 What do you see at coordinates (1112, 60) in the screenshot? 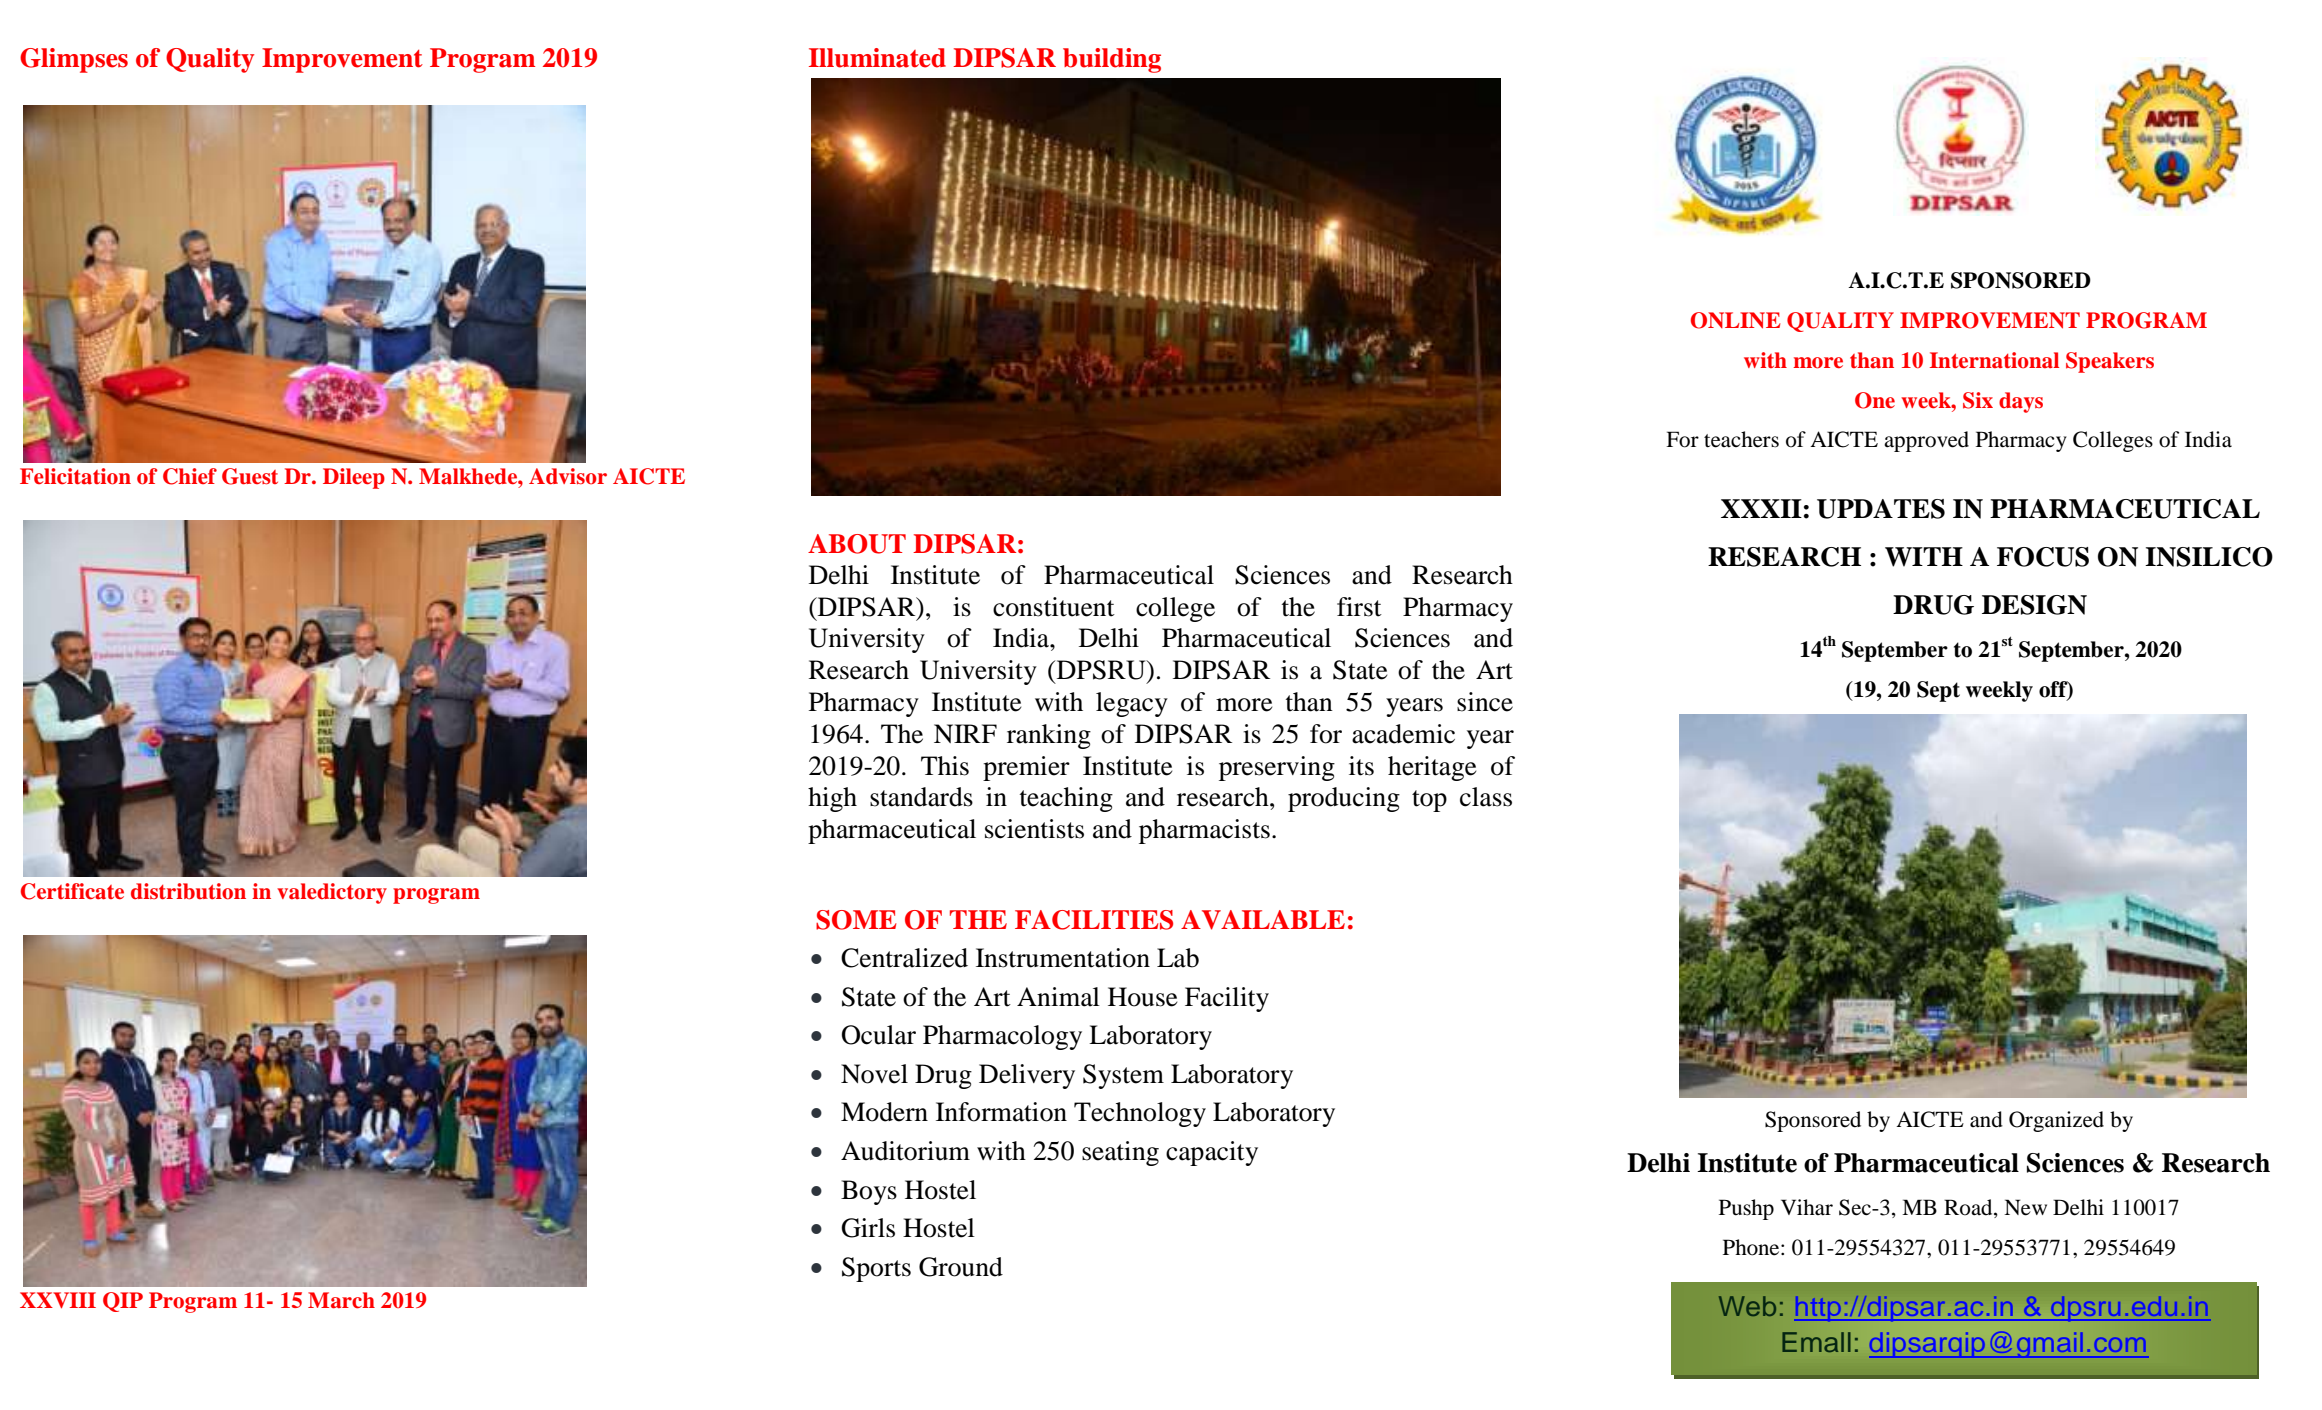
I see `building` at bounding box center [1112, 60].
